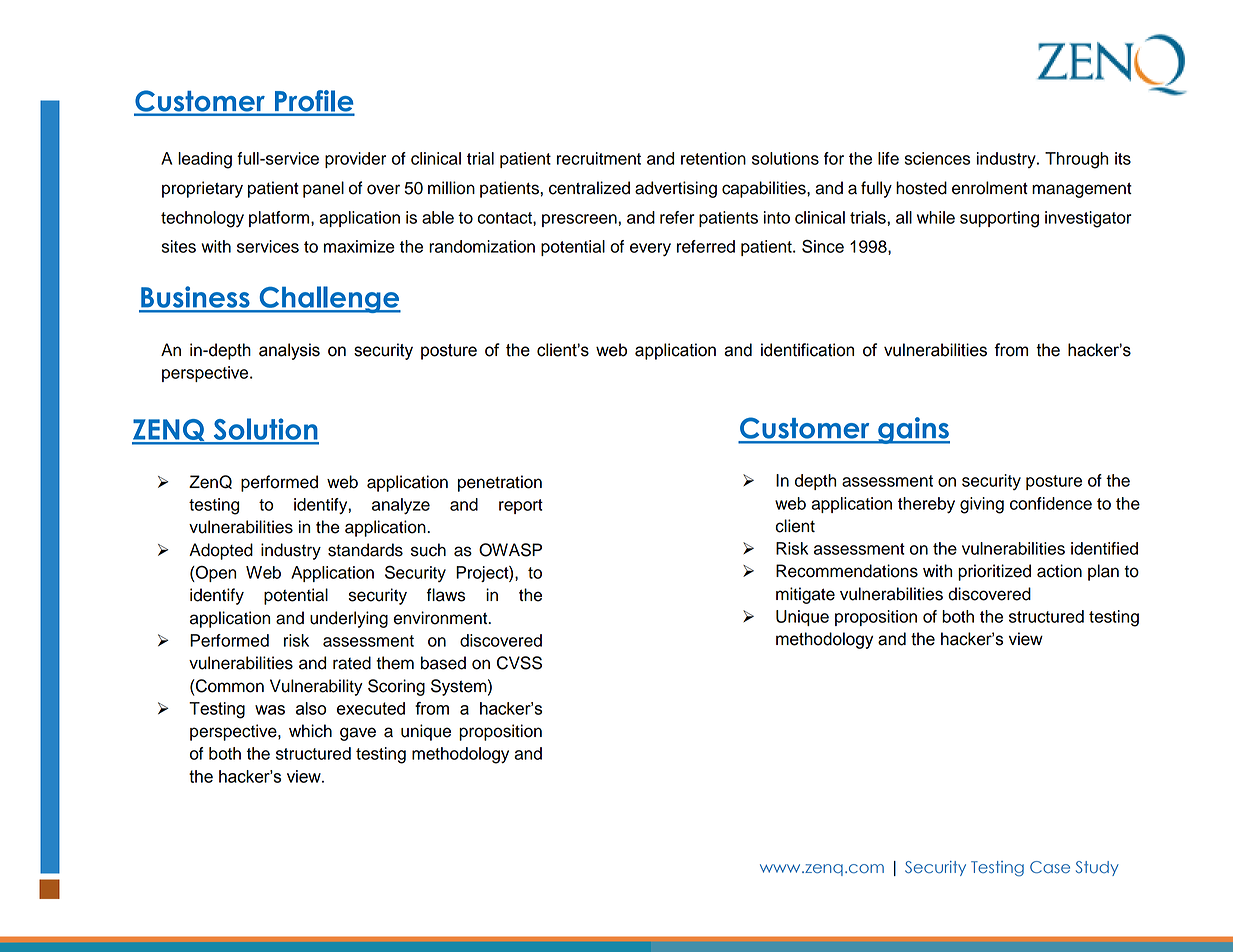 This screenshot has height=952, width=1233. What do you see at coordinates (990, 188) in the screenshot?
I see `enrolment` at bounding box center [990, 188].
